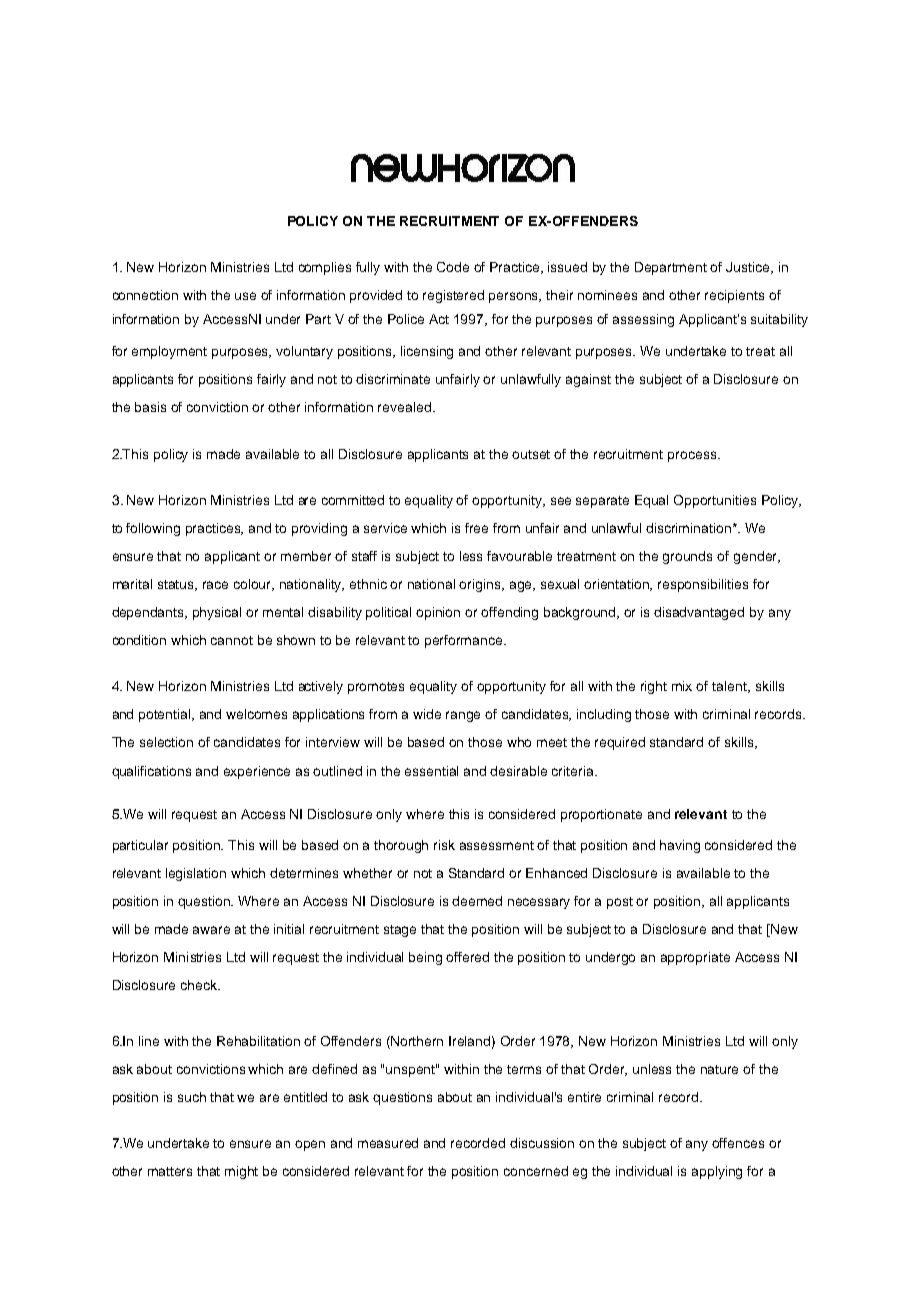 This screenshot has height=1308, width=924. Describe the element at coordinates (463, 716) in the screenshot. I see `range` at that location.
